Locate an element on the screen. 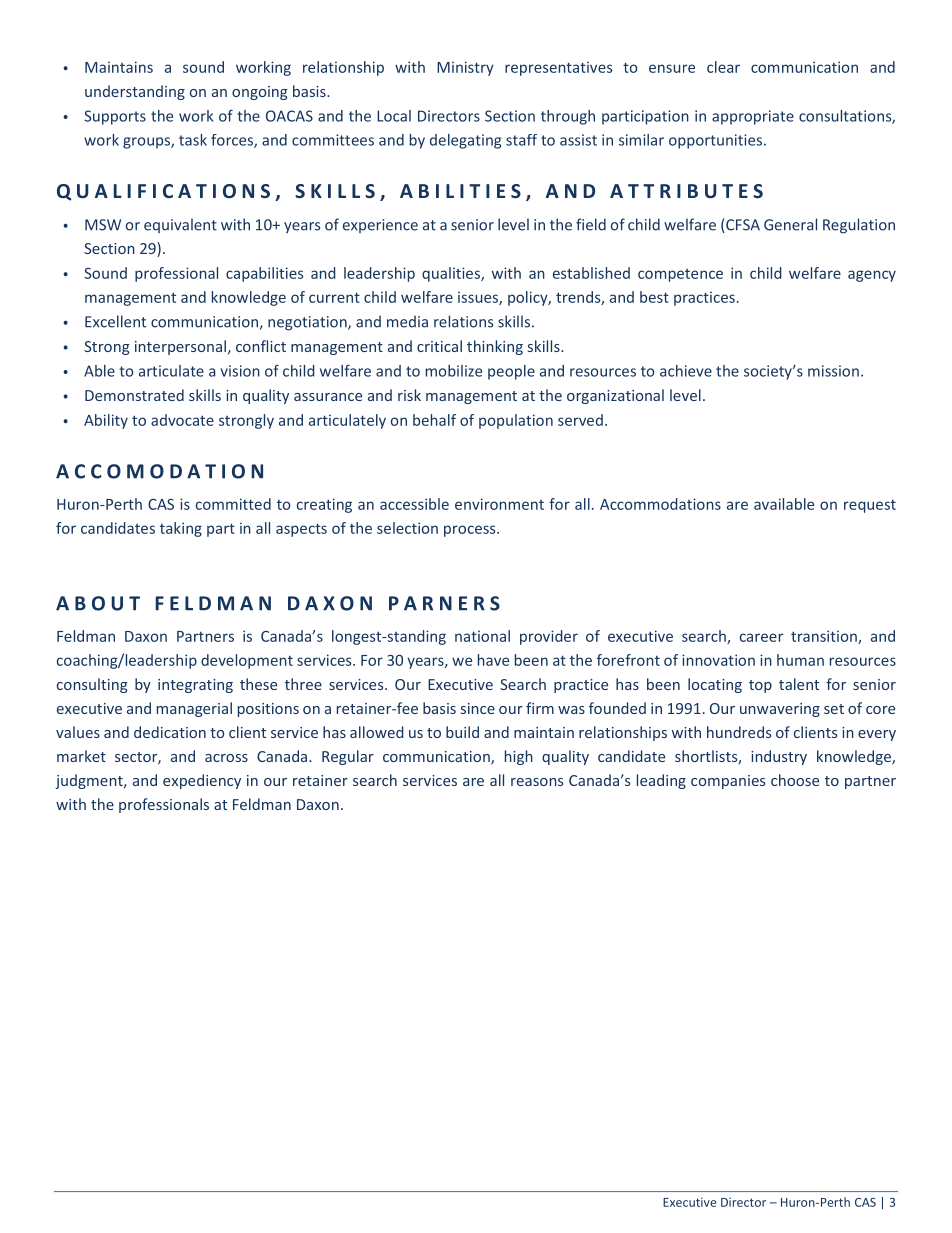 The image size is (952, 1233). mission is located at coordinates (833, 371).
